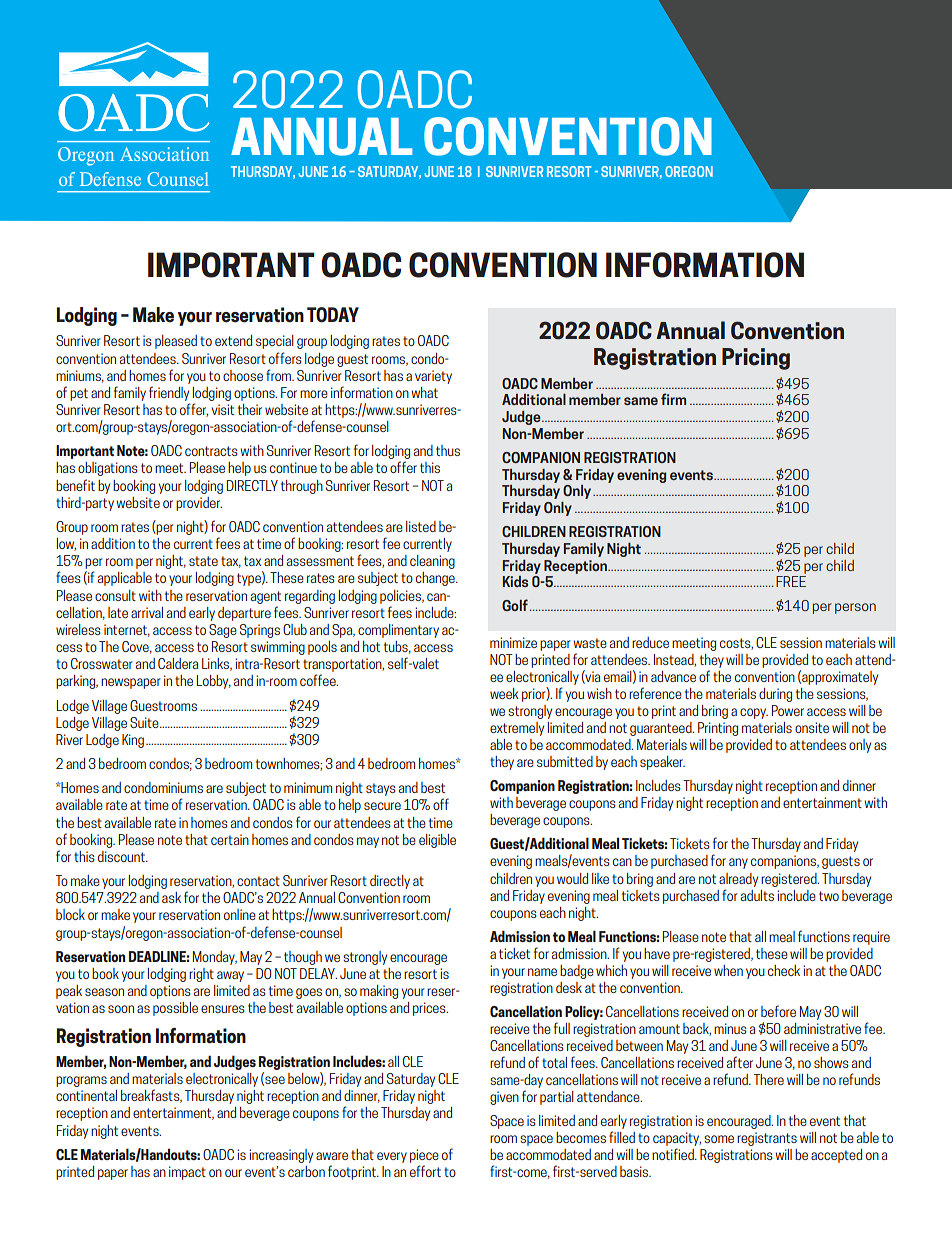 The image size is (952, 1233). Describe the element at coordinates (215, 958) in the document. I see `Monday` at that location.
